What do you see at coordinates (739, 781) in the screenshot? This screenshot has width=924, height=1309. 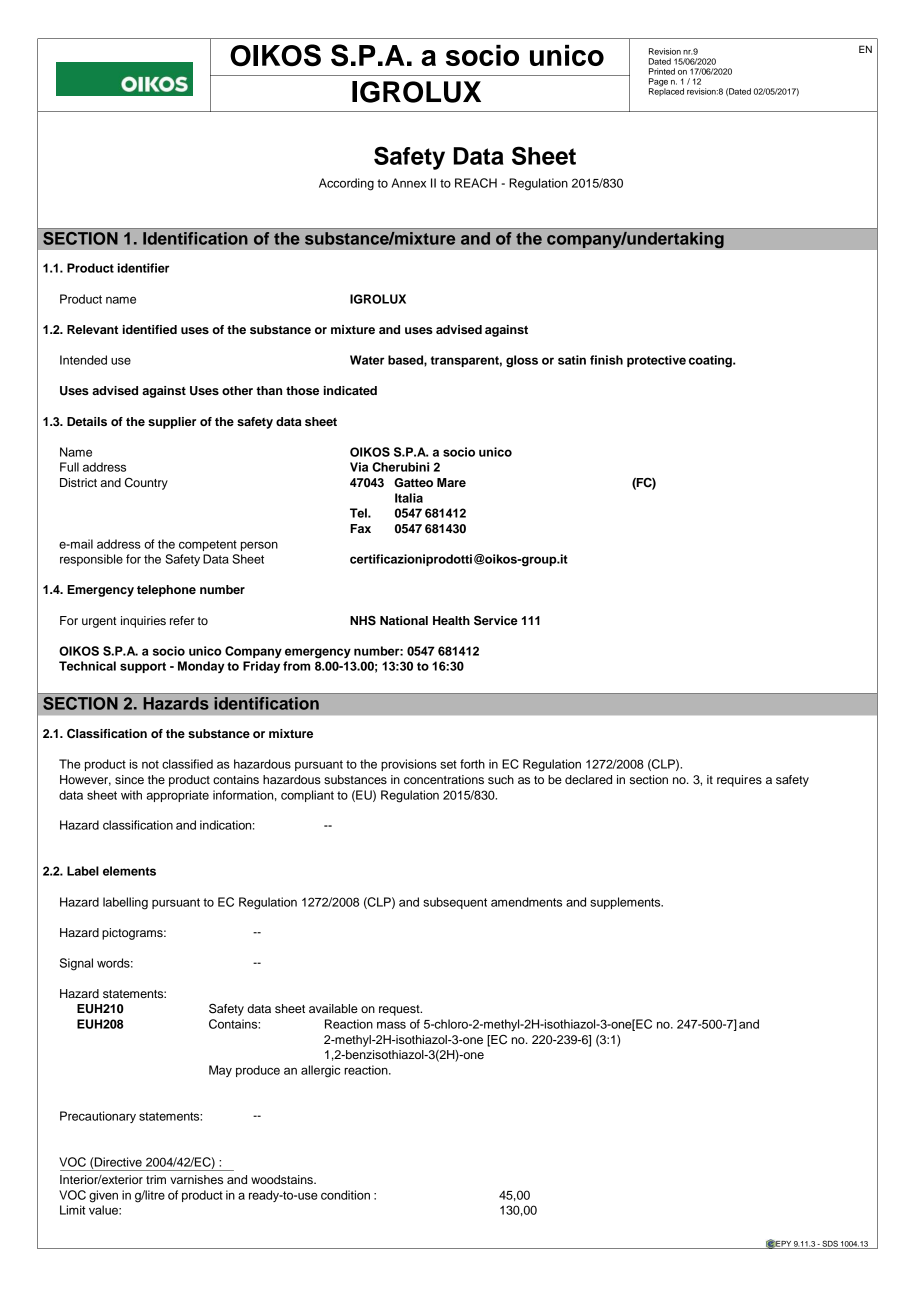 I see `requires` at bounding box center [739, 781].
